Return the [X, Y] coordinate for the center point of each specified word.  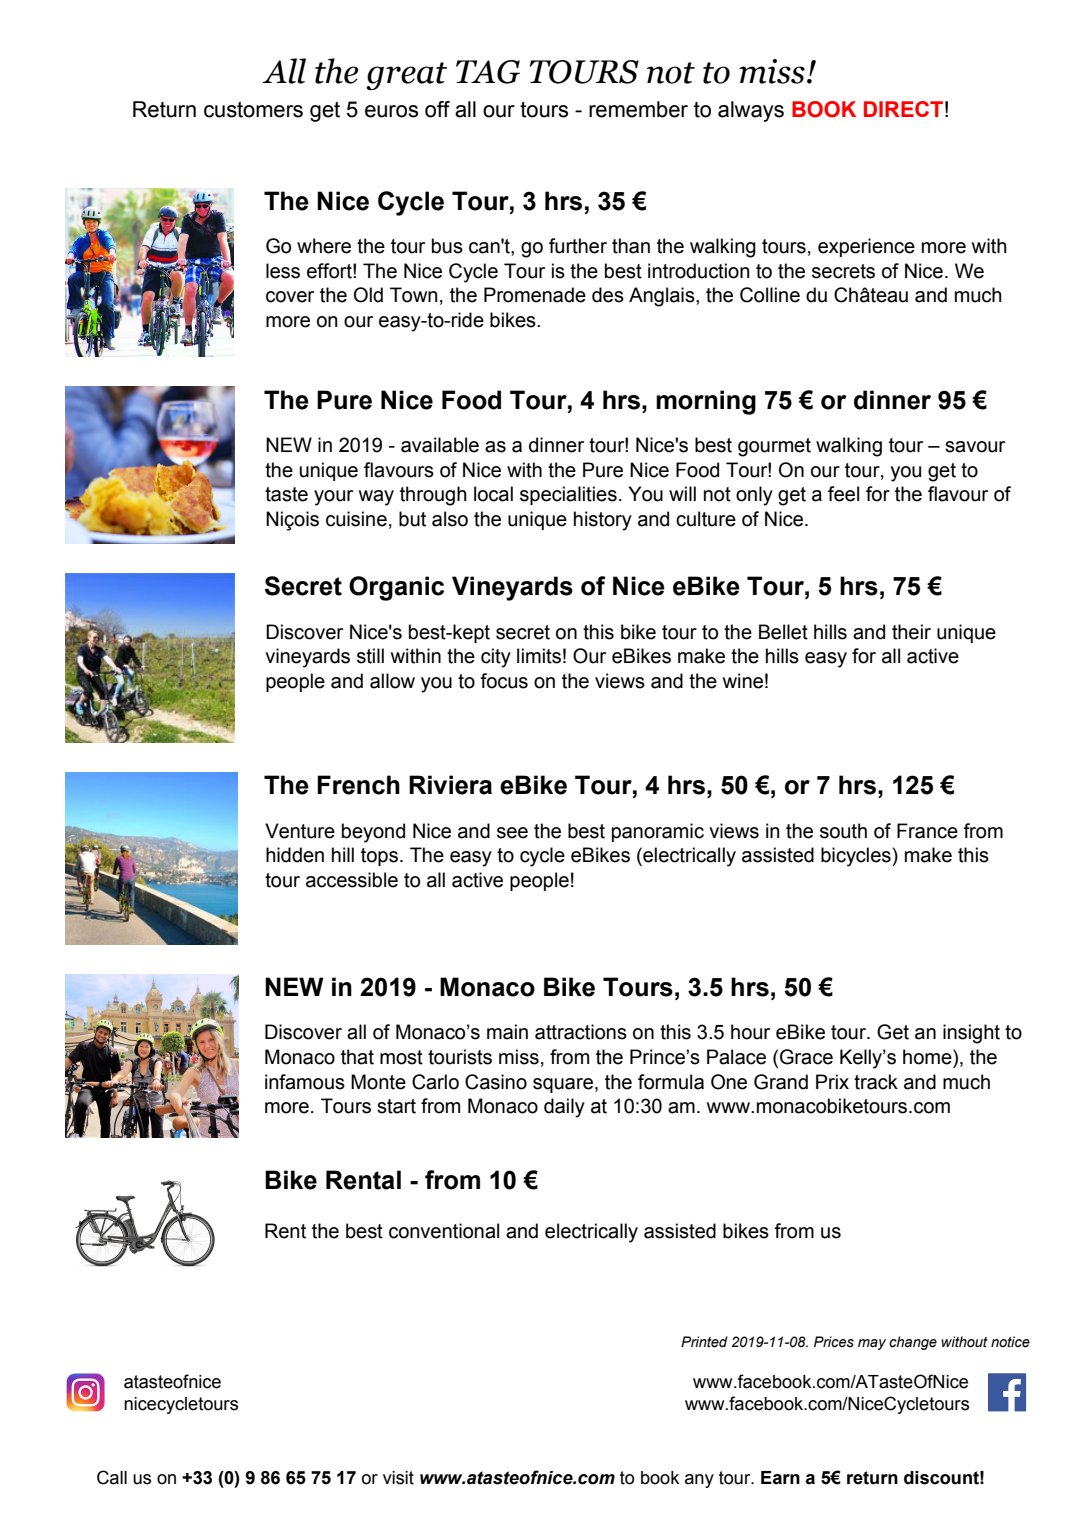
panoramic [658, 832]
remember [638, 109]
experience [866, 247]
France [927, 831]
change [913, 1343]
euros [391, 111]
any [699, 1481]
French [358, 785]
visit [398, 1478]
